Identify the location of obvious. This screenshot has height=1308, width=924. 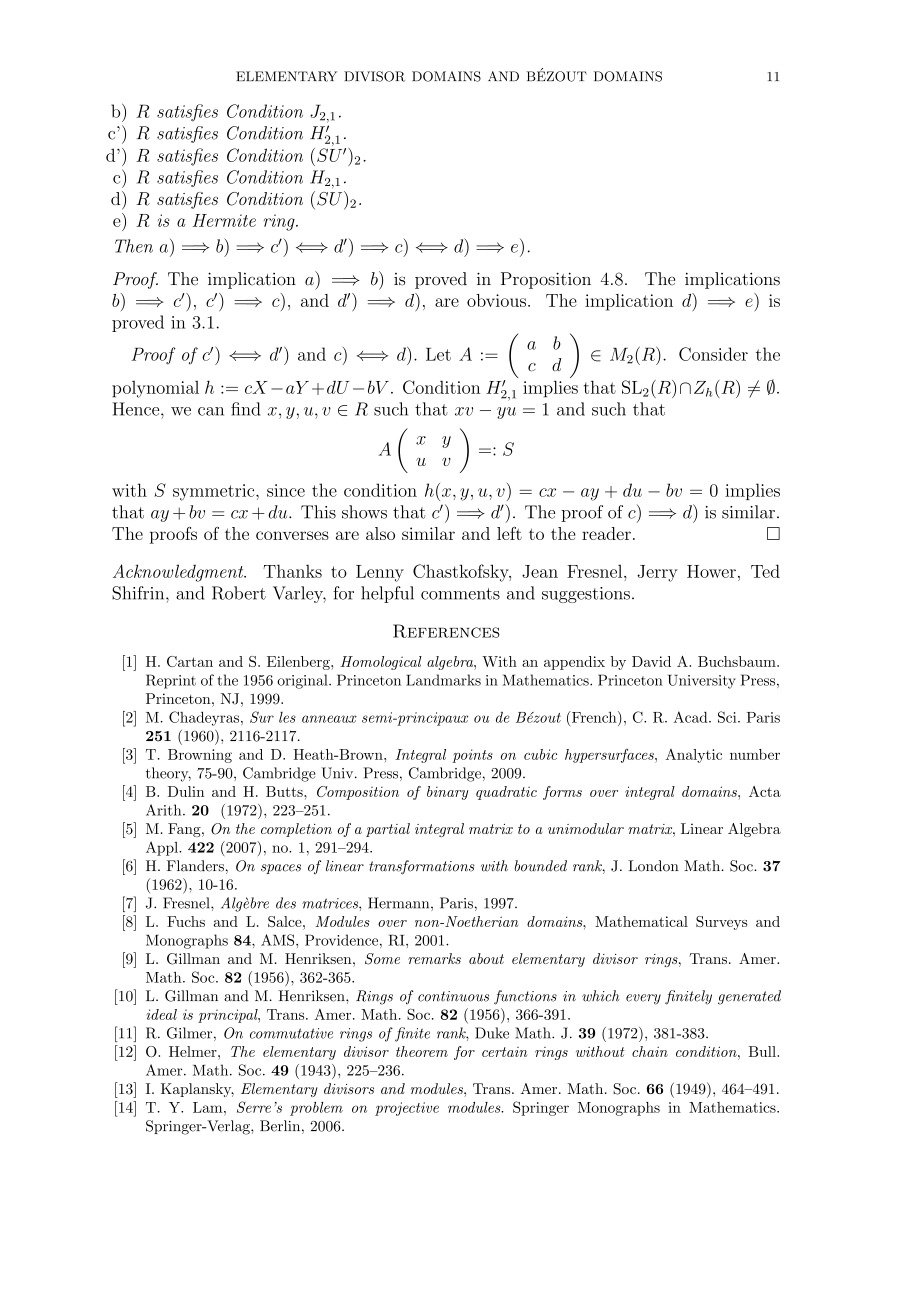
(496, 300).
